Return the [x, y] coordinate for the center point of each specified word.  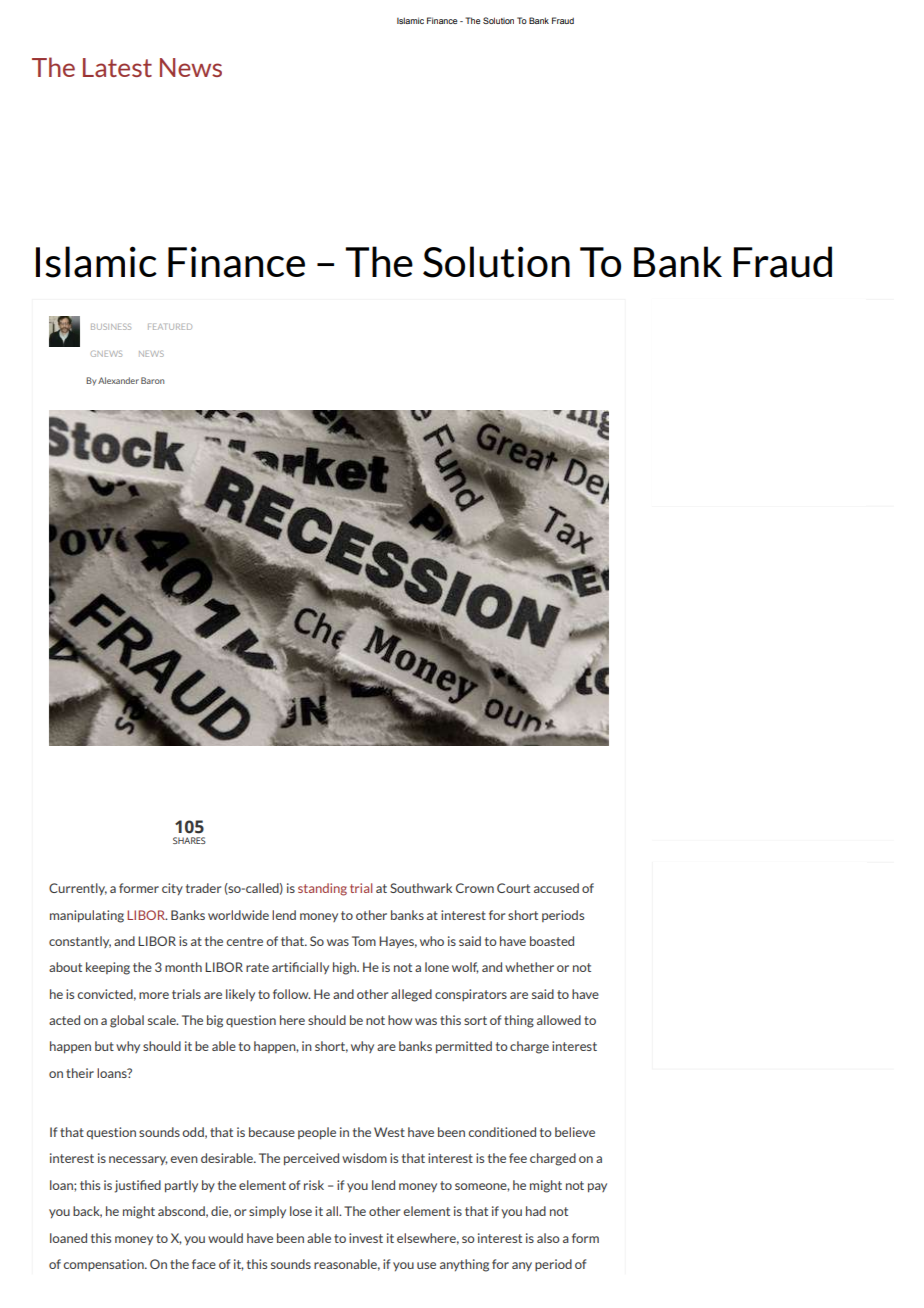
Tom [364, 941]
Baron [152, 380]
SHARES [189, 840]
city [172, 889]
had [536, 1211]
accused [556, 888]
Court [513, 888]
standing [322, 889]
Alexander [118, 380]
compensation [104, 1265]
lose [301, 1211]
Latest [117, 67]
